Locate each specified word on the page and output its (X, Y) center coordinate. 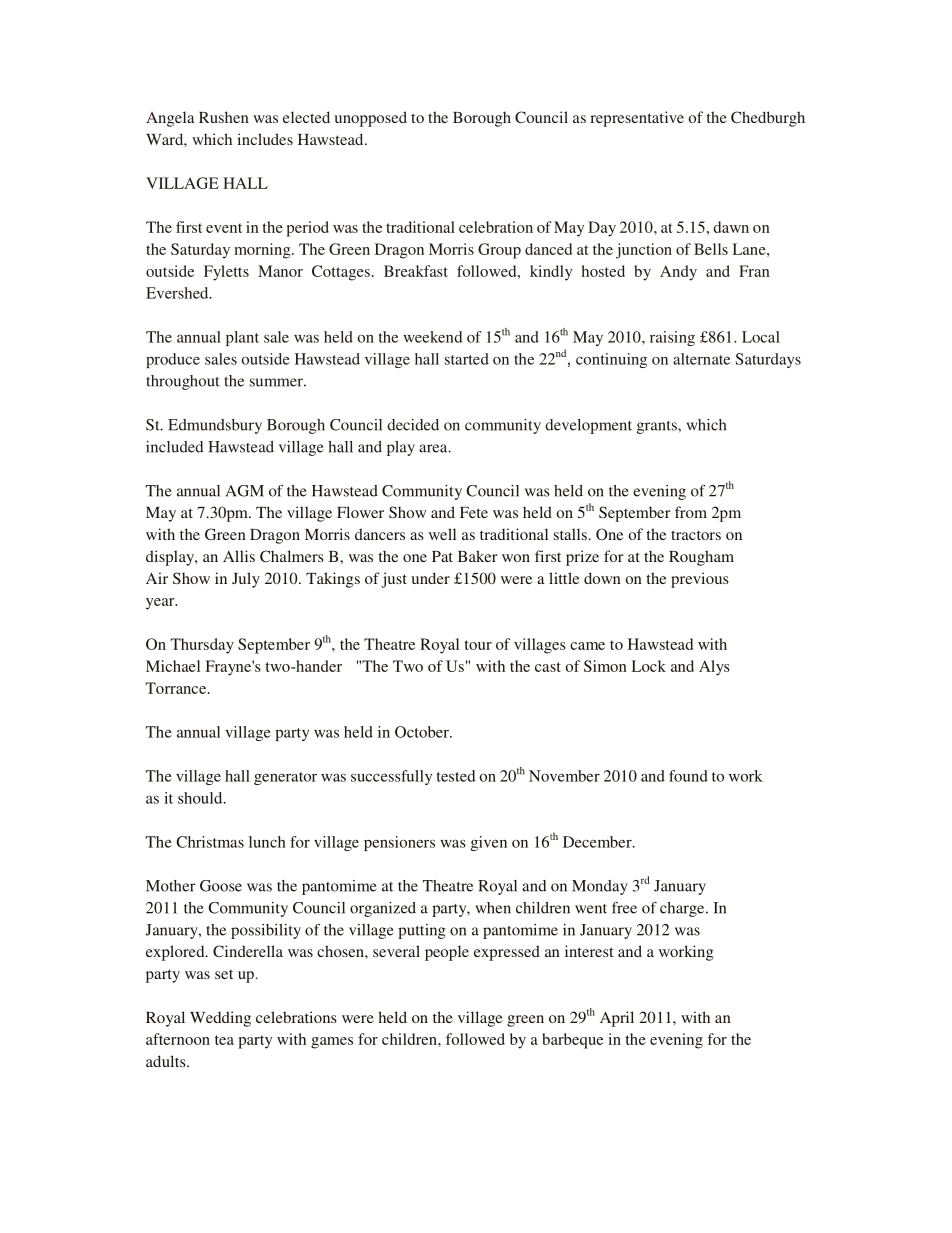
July (246, 580)
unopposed (370, 119)
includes (265, 139)
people (447, 953)
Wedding (220, 1019)
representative (637, 119)
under (430, 578)
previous (700, 580)
